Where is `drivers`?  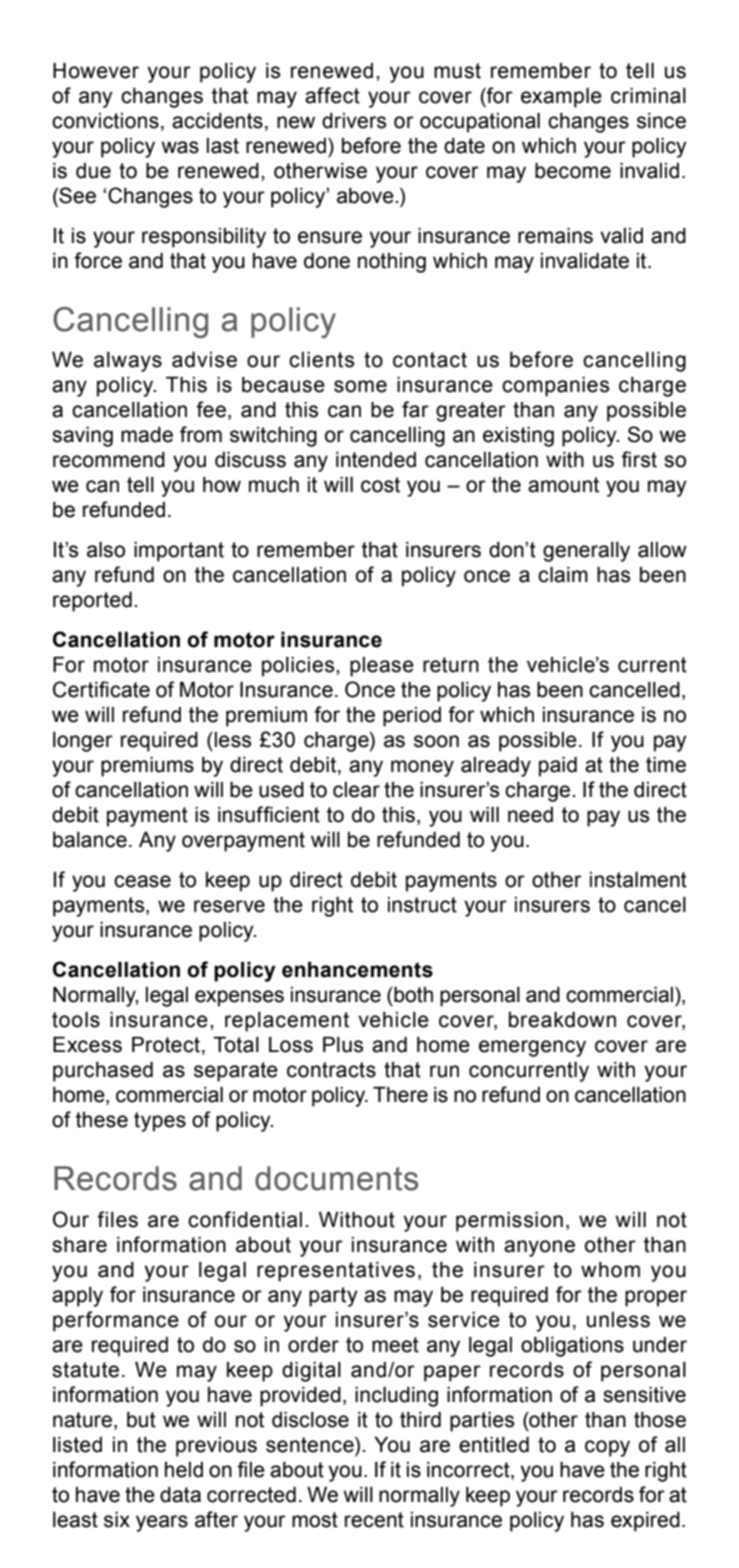 drivers is located at coordinates (354, 121).
